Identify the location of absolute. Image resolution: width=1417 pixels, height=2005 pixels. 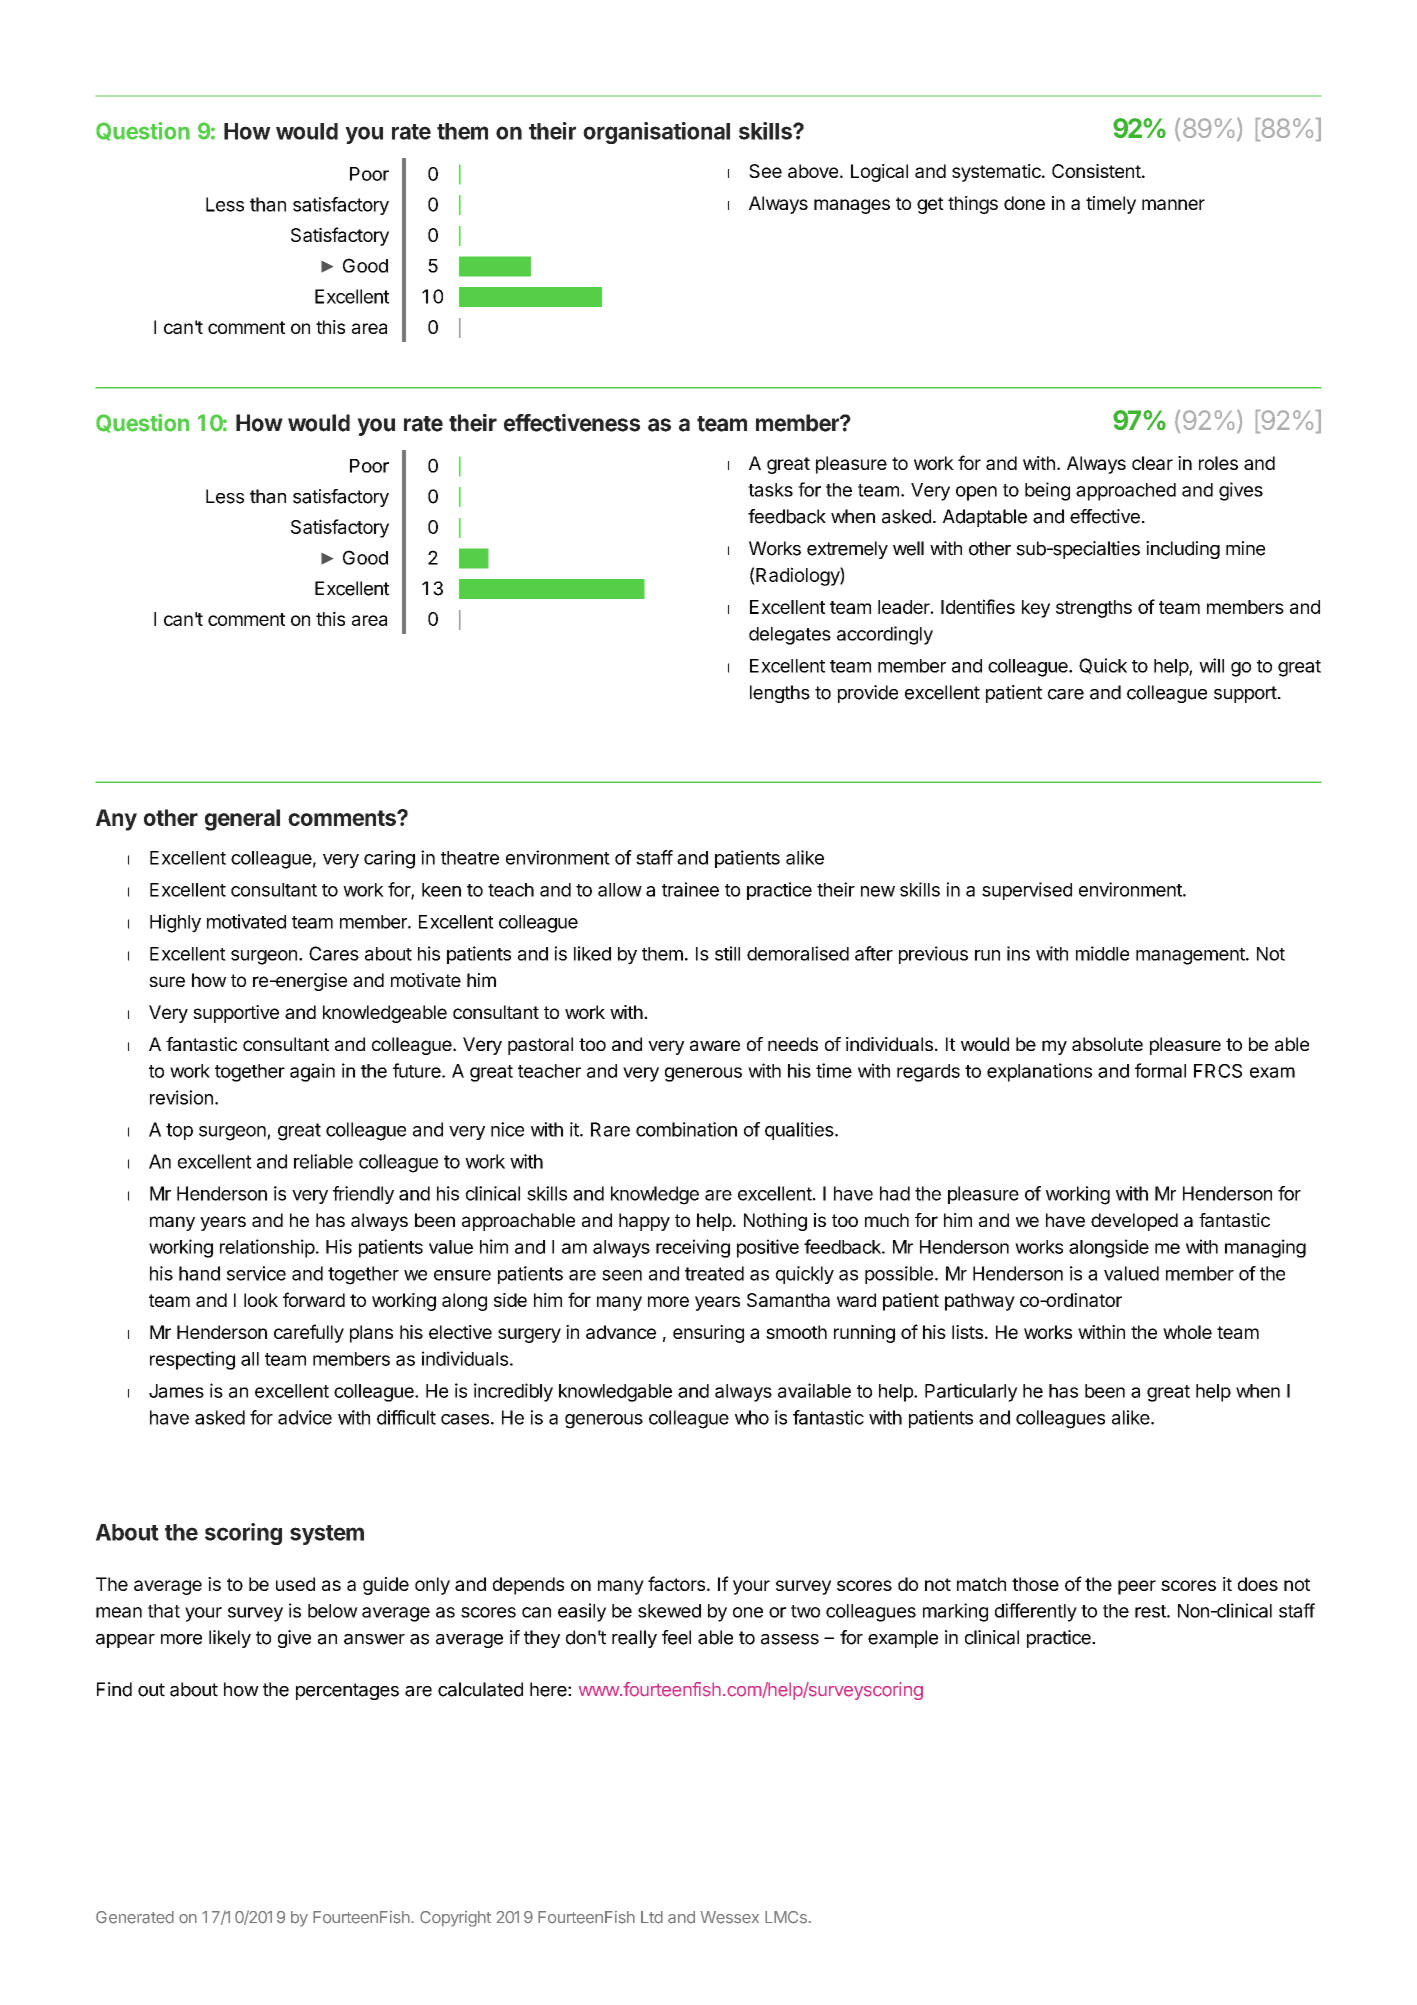
(1107, 1044).
